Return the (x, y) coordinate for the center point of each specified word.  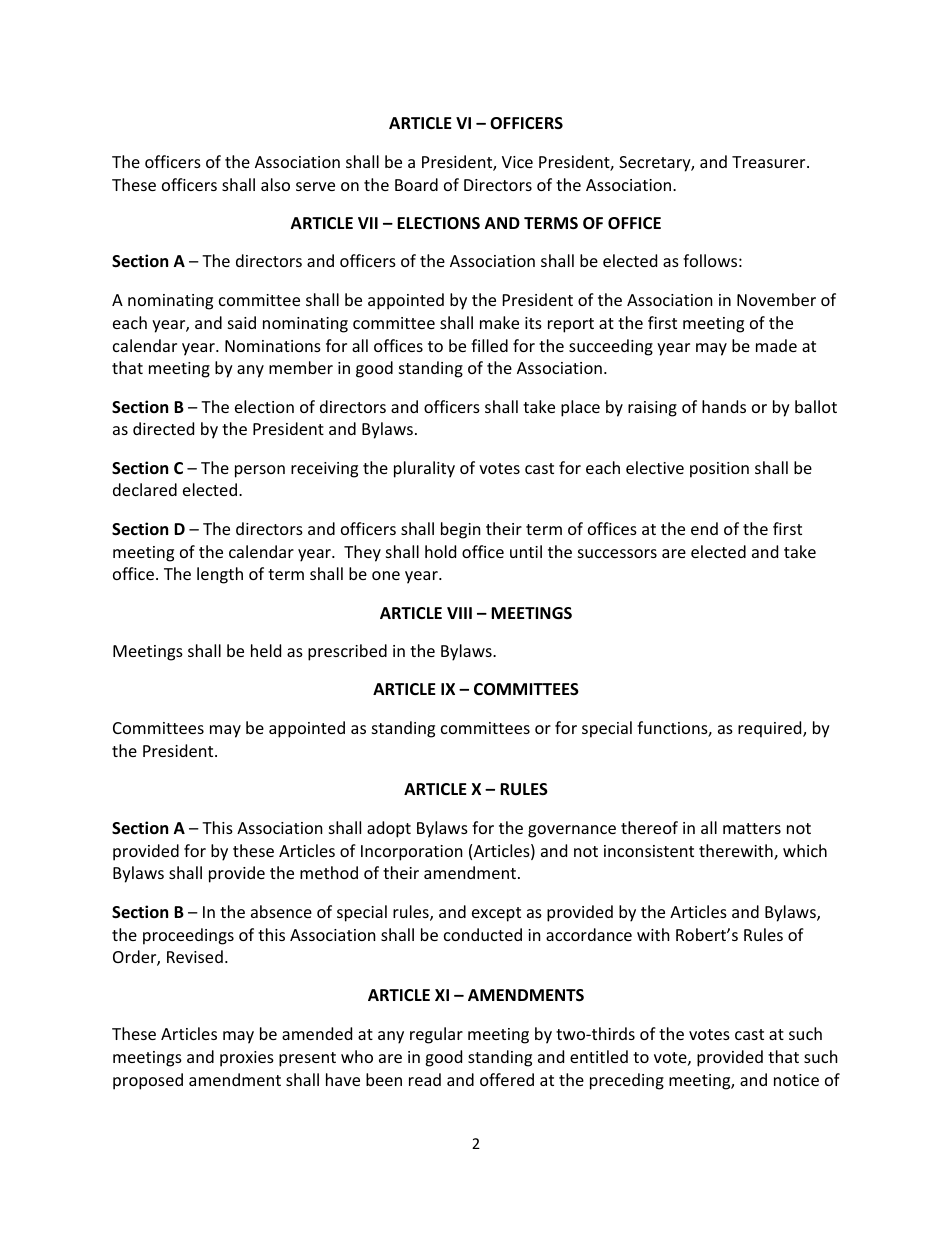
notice (796, 1080)
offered (507, 1079)
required (771, 729)
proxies (247, 1059)
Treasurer (770, 162)
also (275, 184)
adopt (389, 829)
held (266, 650)
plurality (424, 469)
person (260, 471)
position (719, 470)
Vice (517, 162)
